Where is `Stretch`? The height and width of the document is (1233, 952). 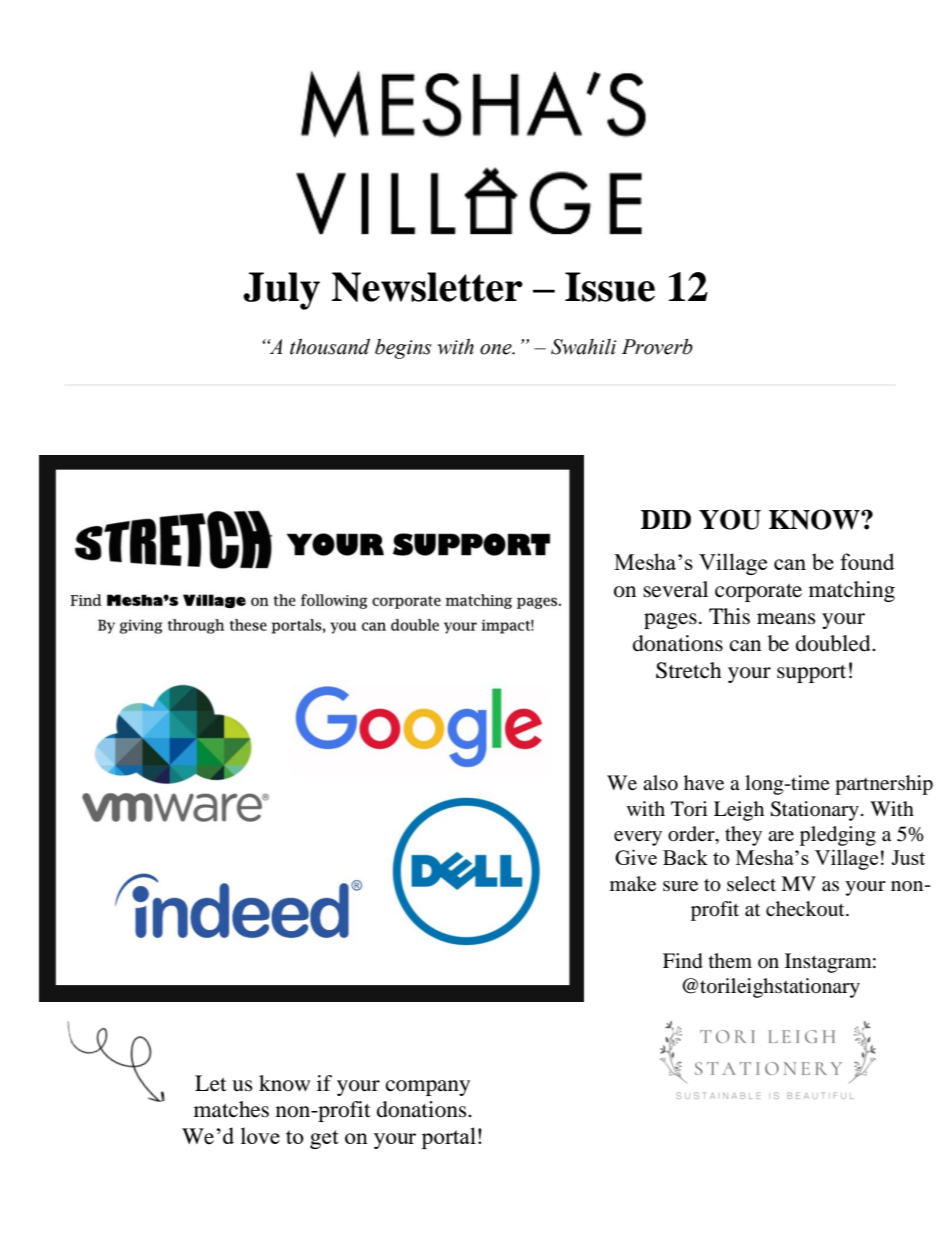 Stretch is located at coordinates (688, 670).
